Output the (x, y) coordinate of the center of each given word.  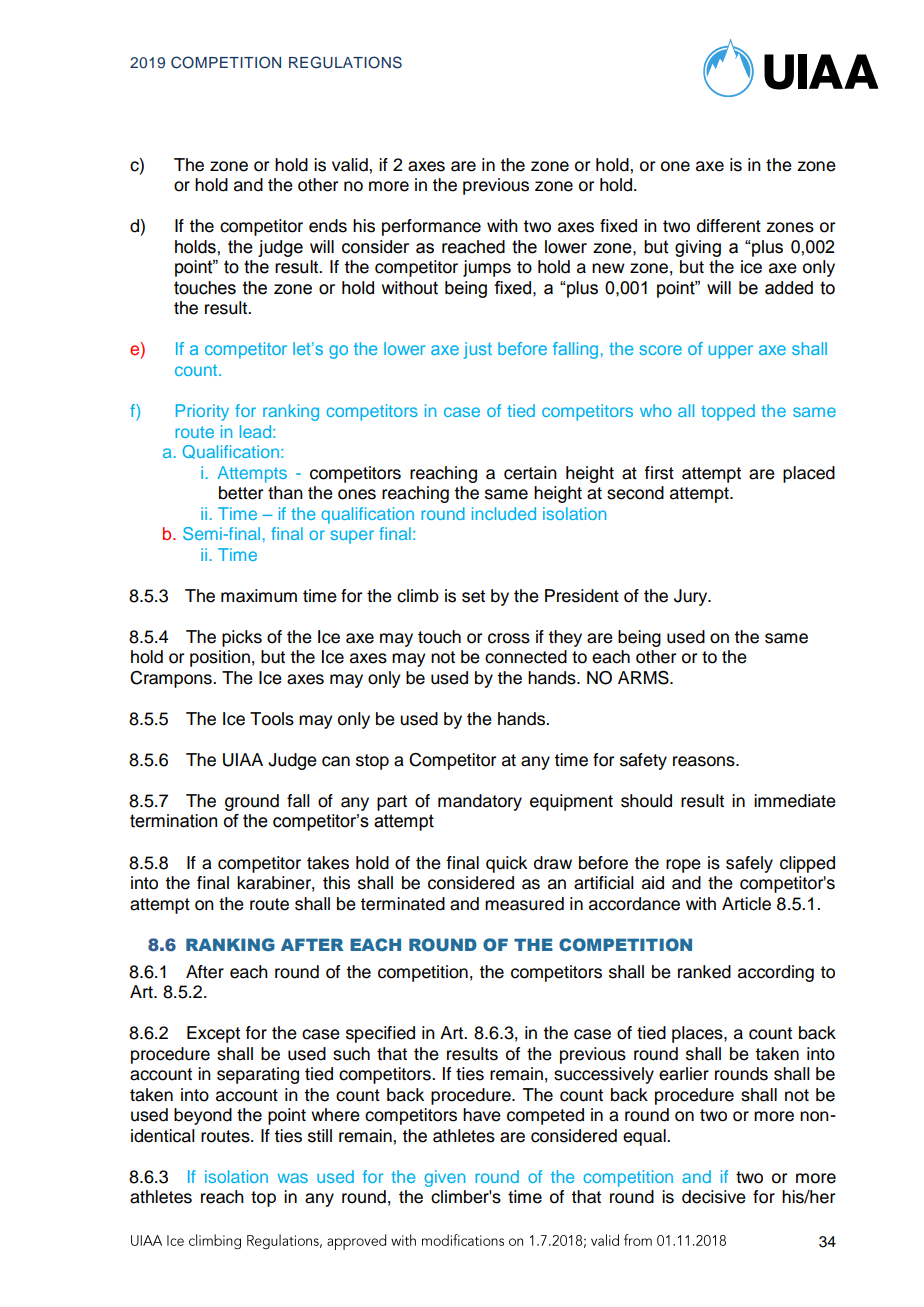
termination (173, 821)
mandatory (480, 802)
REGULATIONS (345, 62)
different (729, 226)
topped (728, 412)
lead (255, 431)
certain (530, 473)
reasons (705, 761)
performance (431, 227)
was (293, 1178)
